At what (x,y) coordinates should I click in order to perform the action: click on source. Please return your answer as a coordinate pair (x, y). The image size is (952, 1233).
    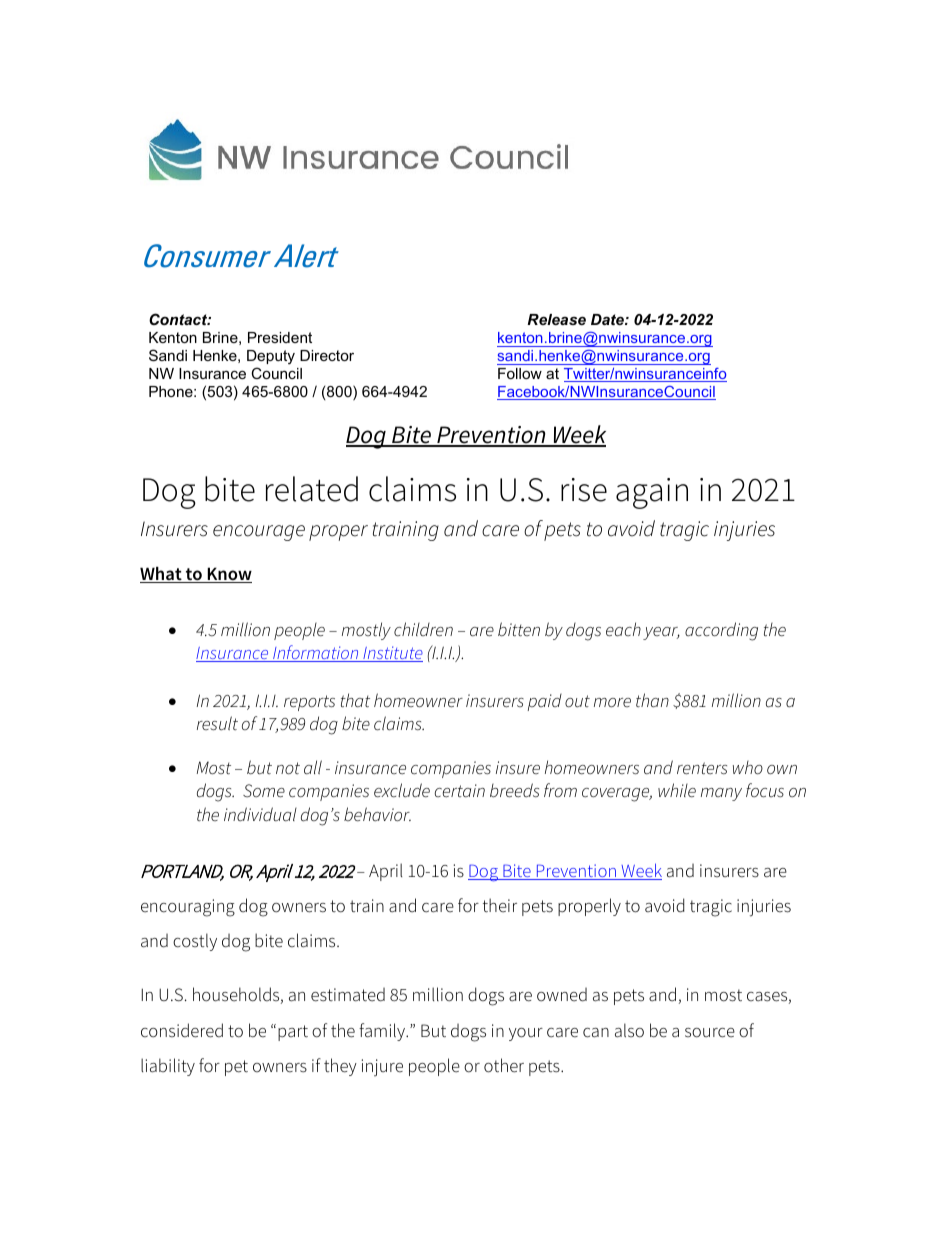
    Looking at the image, I should click on (710, 1033).
